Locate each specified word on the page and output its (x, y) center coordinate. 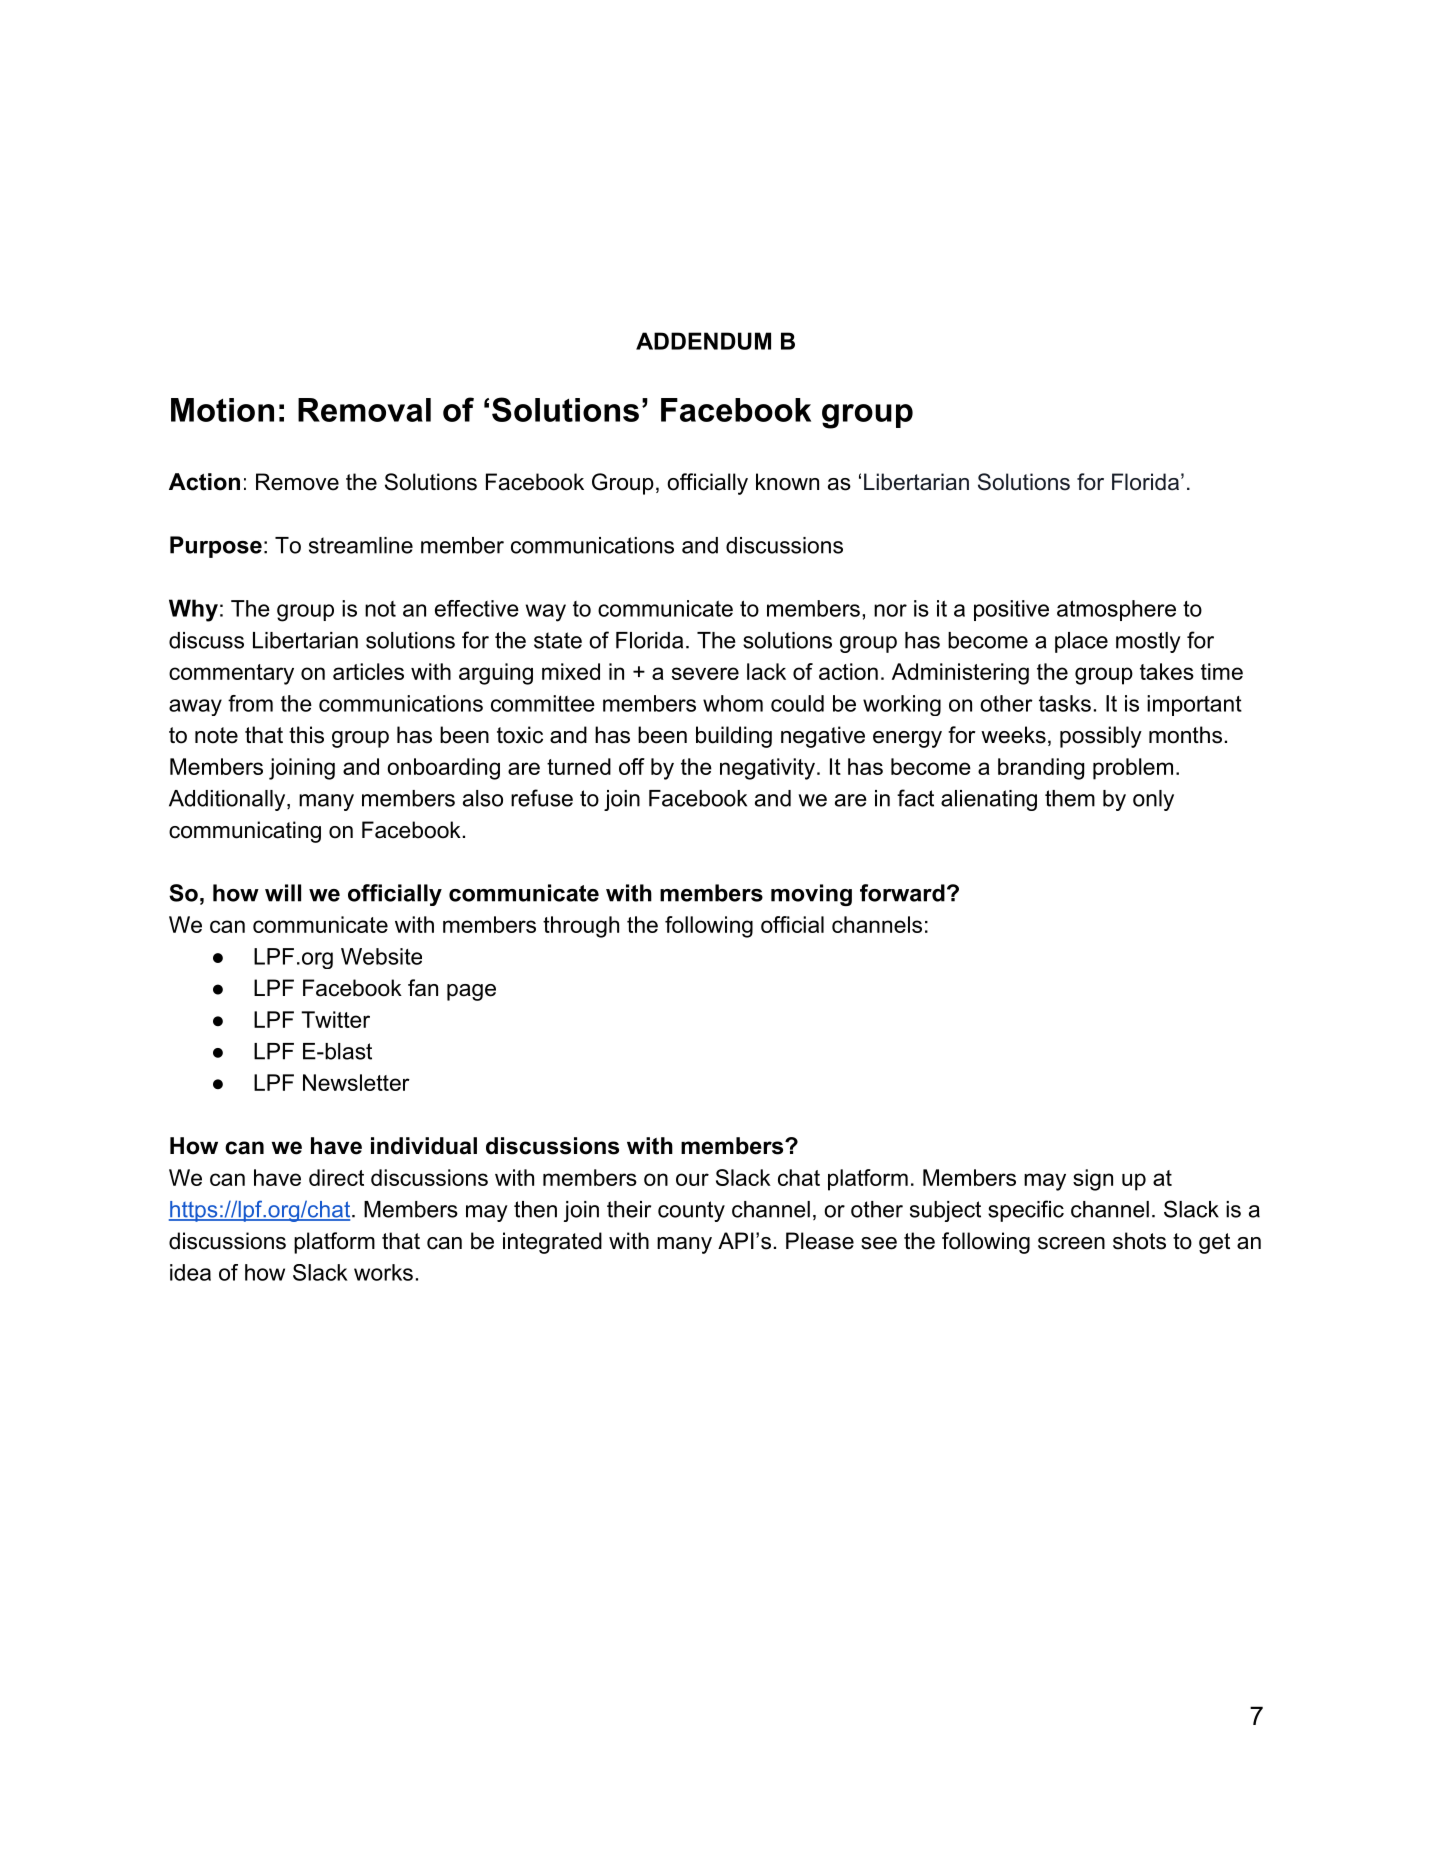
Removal (364, 410)
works (383, 1272)
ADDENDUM (703, 341)
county (691, 1211)
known (787, 482)
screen (1071, 1243)
